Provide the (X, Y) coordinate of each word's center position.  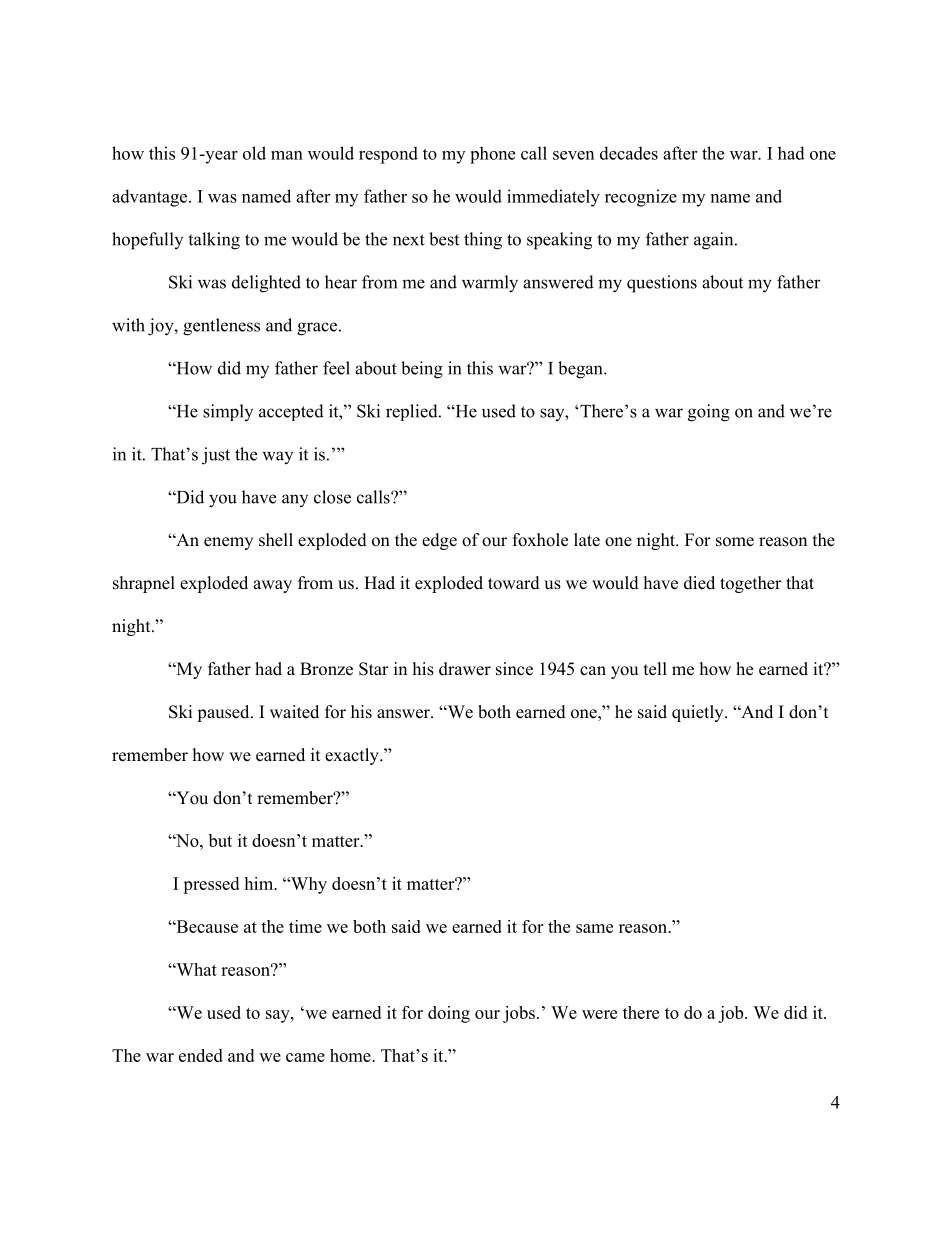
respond (388, 155)
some (735, 542)
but (220, 840)
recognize (641, 198)
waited (294, 712)
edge (439, 541)
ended (201, 1055)
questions (662, 284)
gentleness (221, 327)
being (422, 370)
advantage (151, 198)
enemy (228, 543)
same (594, 928)
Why (308, 885)
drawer (465, 669)
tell (655, 669)
